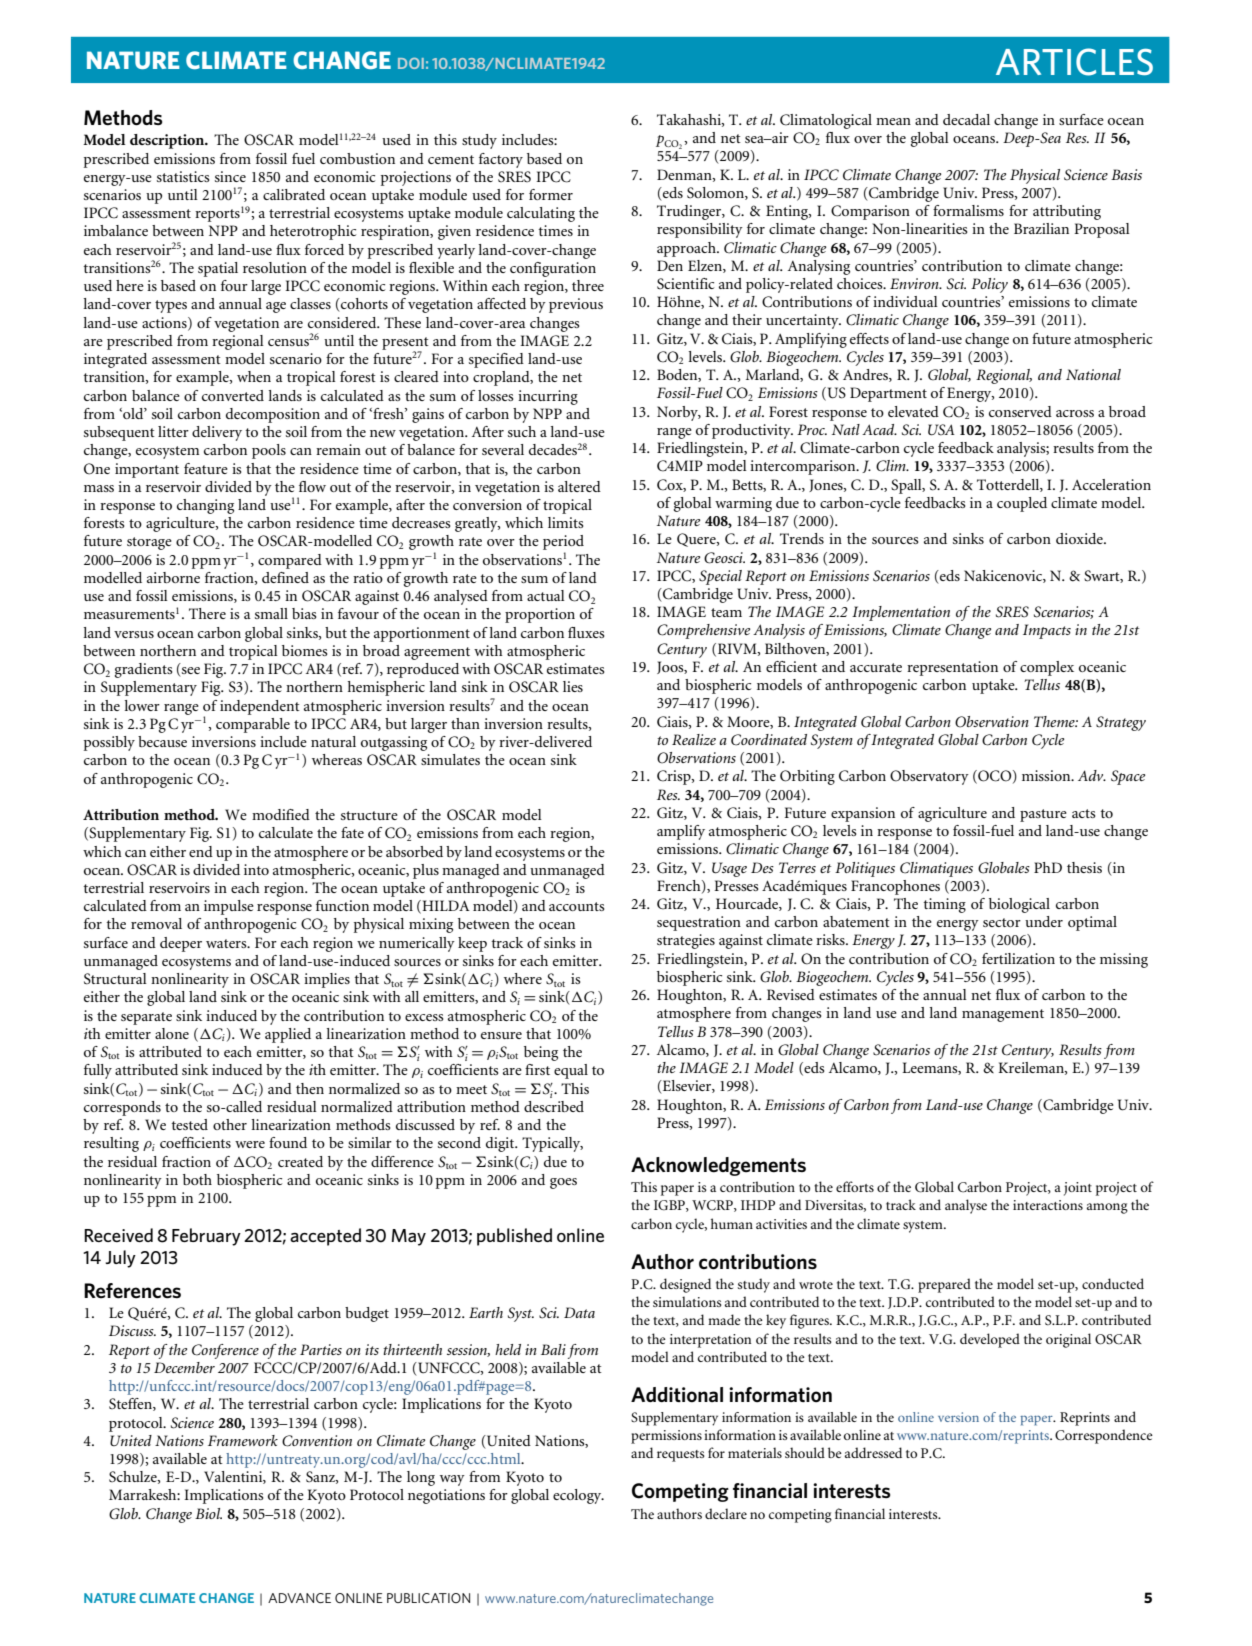 This document has width=1252, height=1646. Describe the element at coordinates (299, 1598) in the document. I see `ADVANCE` at that location.
